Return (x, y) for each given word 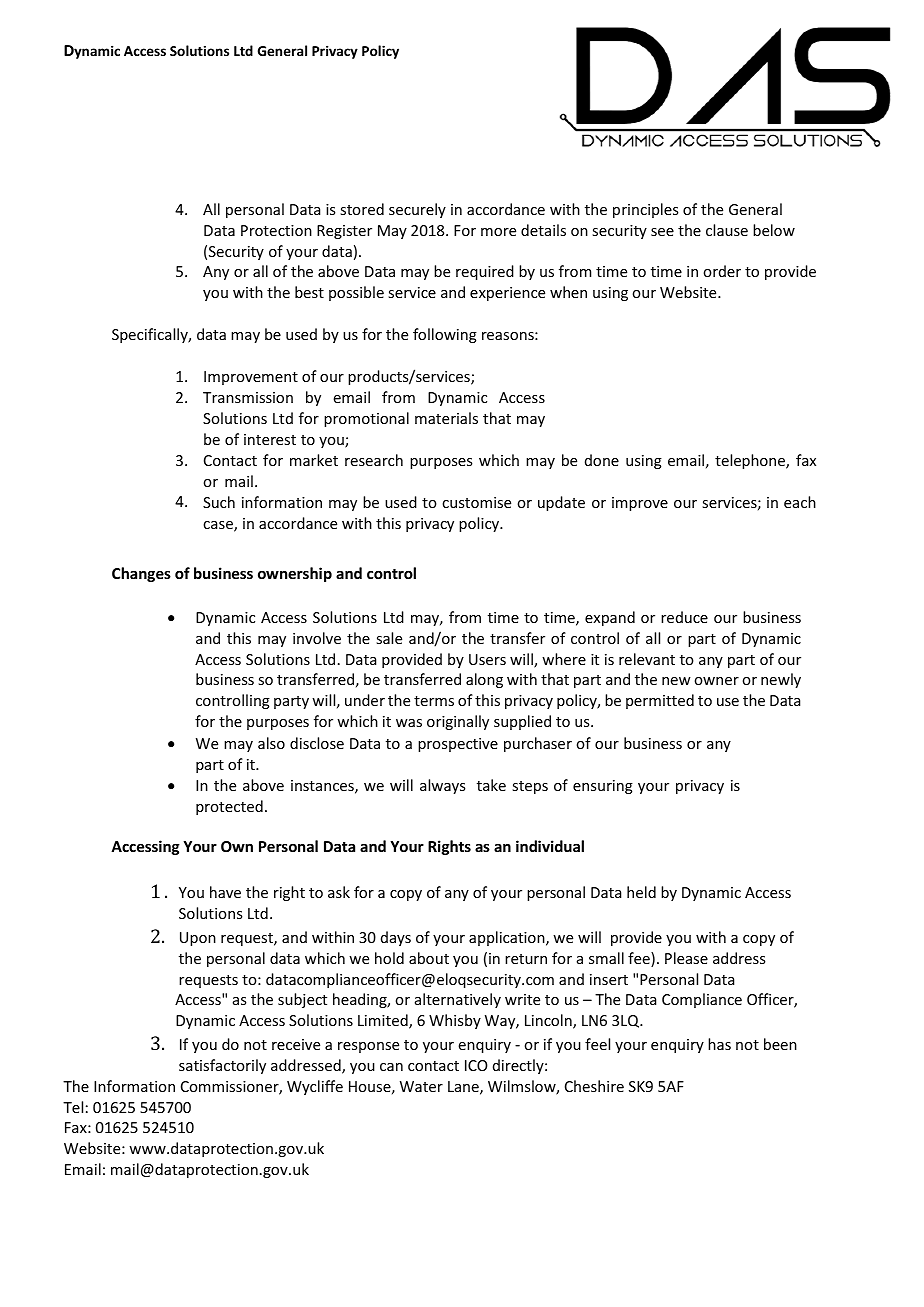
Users (487, 659)
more (498, 232)
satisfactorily (222, 1066)
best (309, 292)
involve (317, 638)
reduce (684, 617)
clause (727, 230)
